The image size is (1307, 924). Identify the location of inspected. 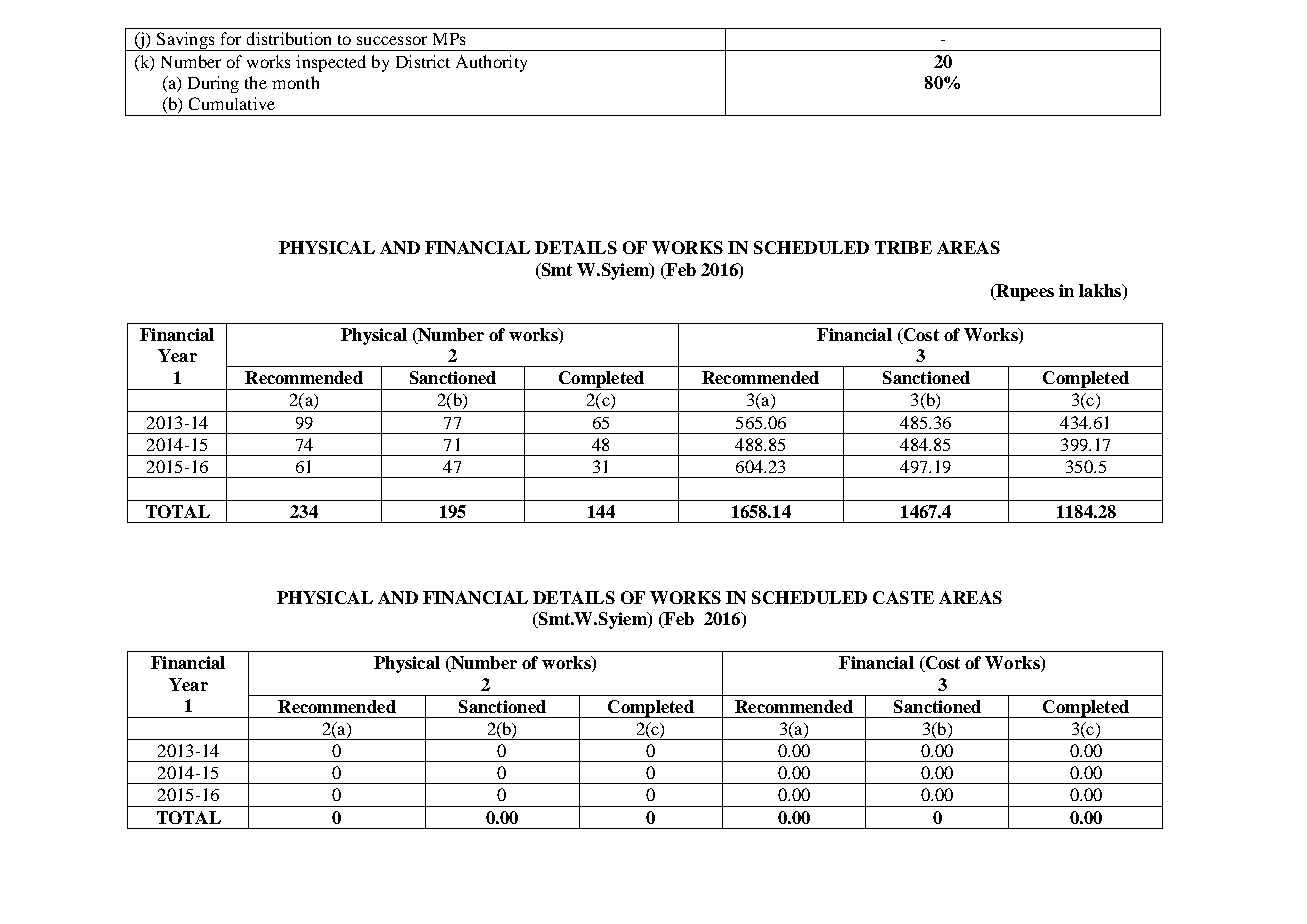
(331, 63).
